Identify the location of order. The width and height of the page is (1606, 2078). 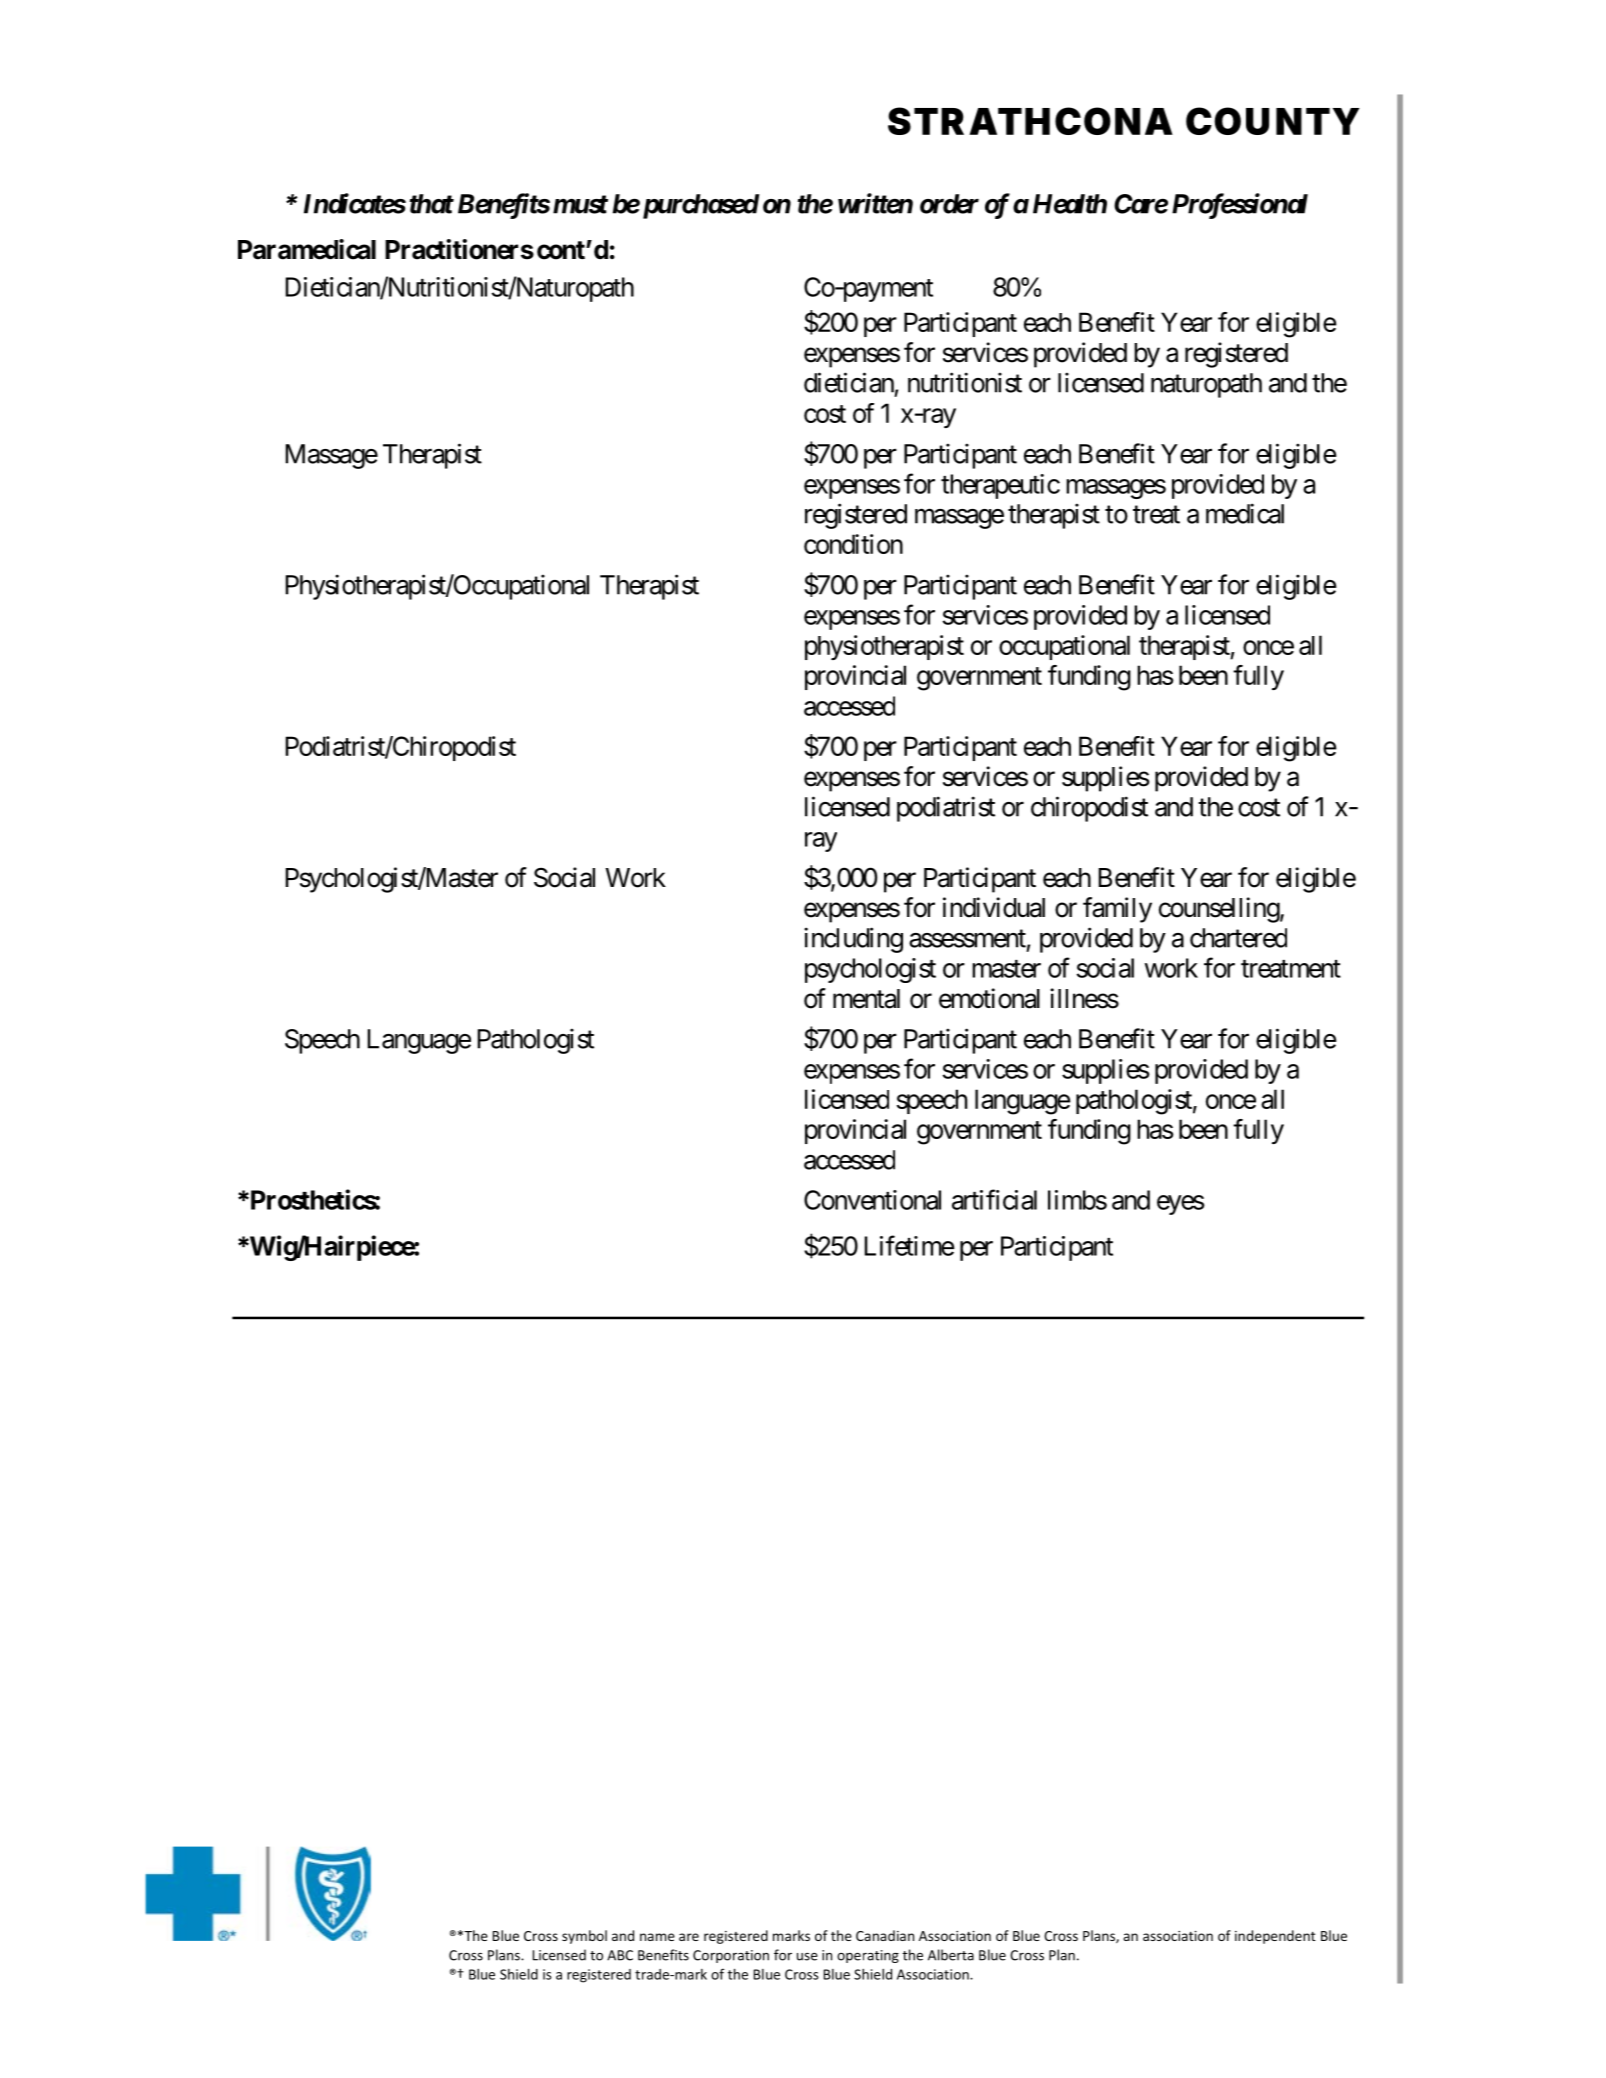
(949, 204).
